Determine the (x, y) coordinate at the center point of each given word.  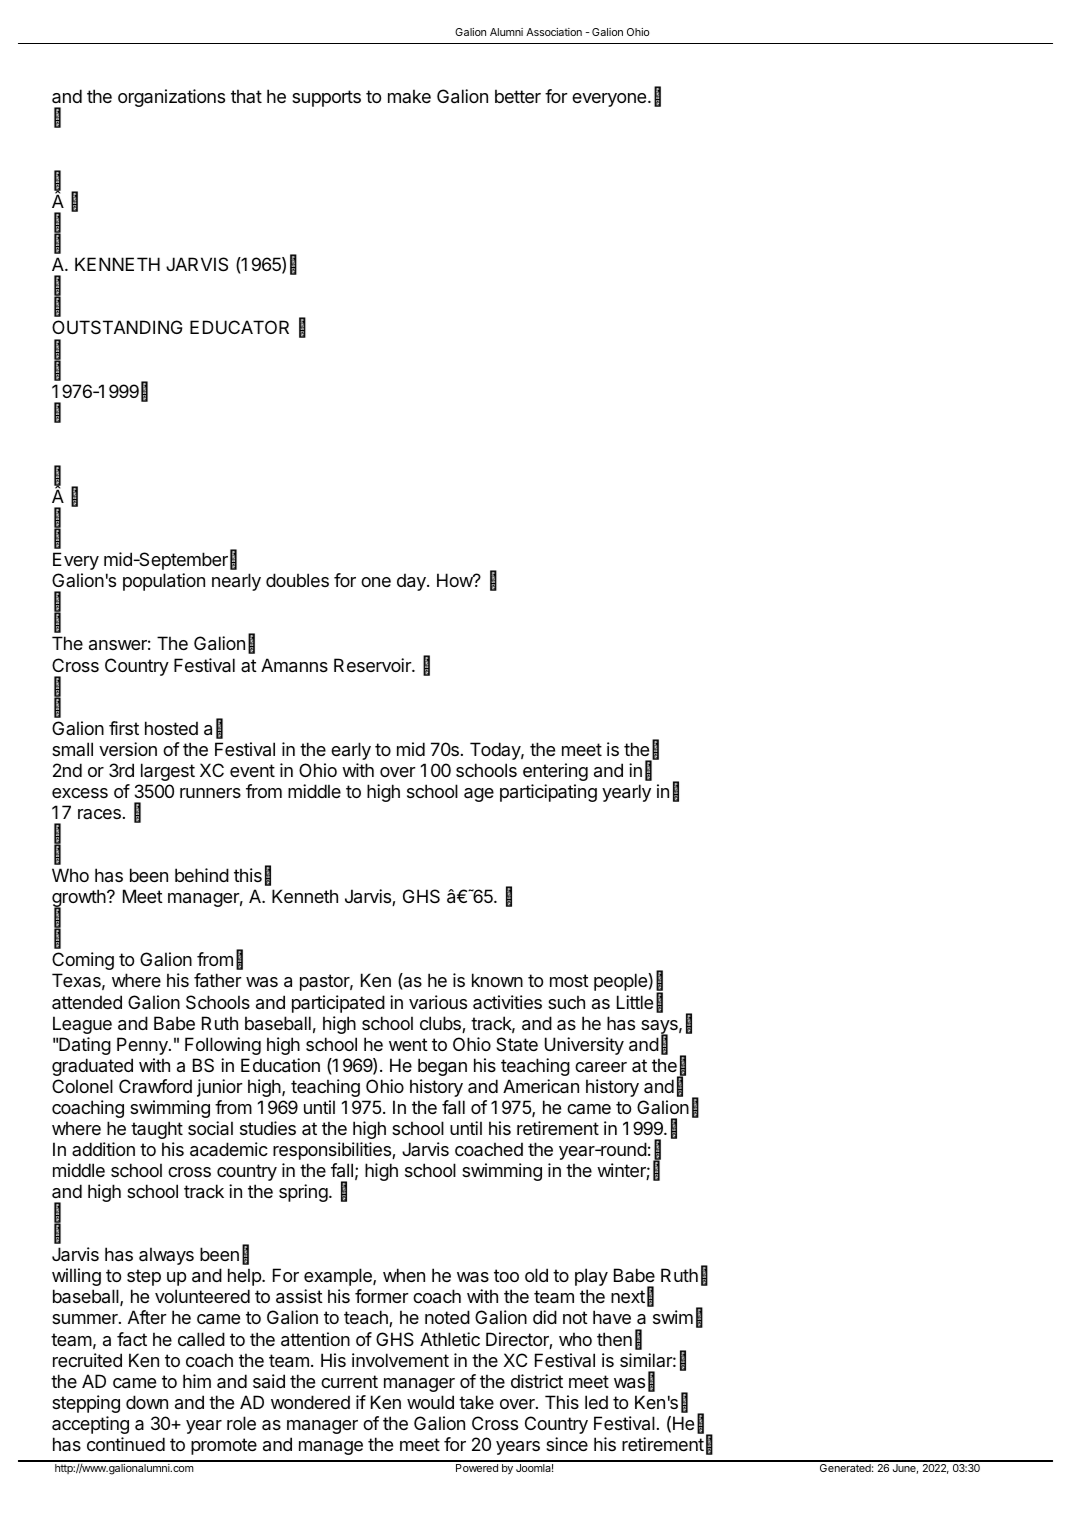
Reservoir (373, 665)
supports (326, 98)
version (128, 749)
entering (555, 772)
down (147, 1402)
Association (554, 32)
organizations (171, 98)
